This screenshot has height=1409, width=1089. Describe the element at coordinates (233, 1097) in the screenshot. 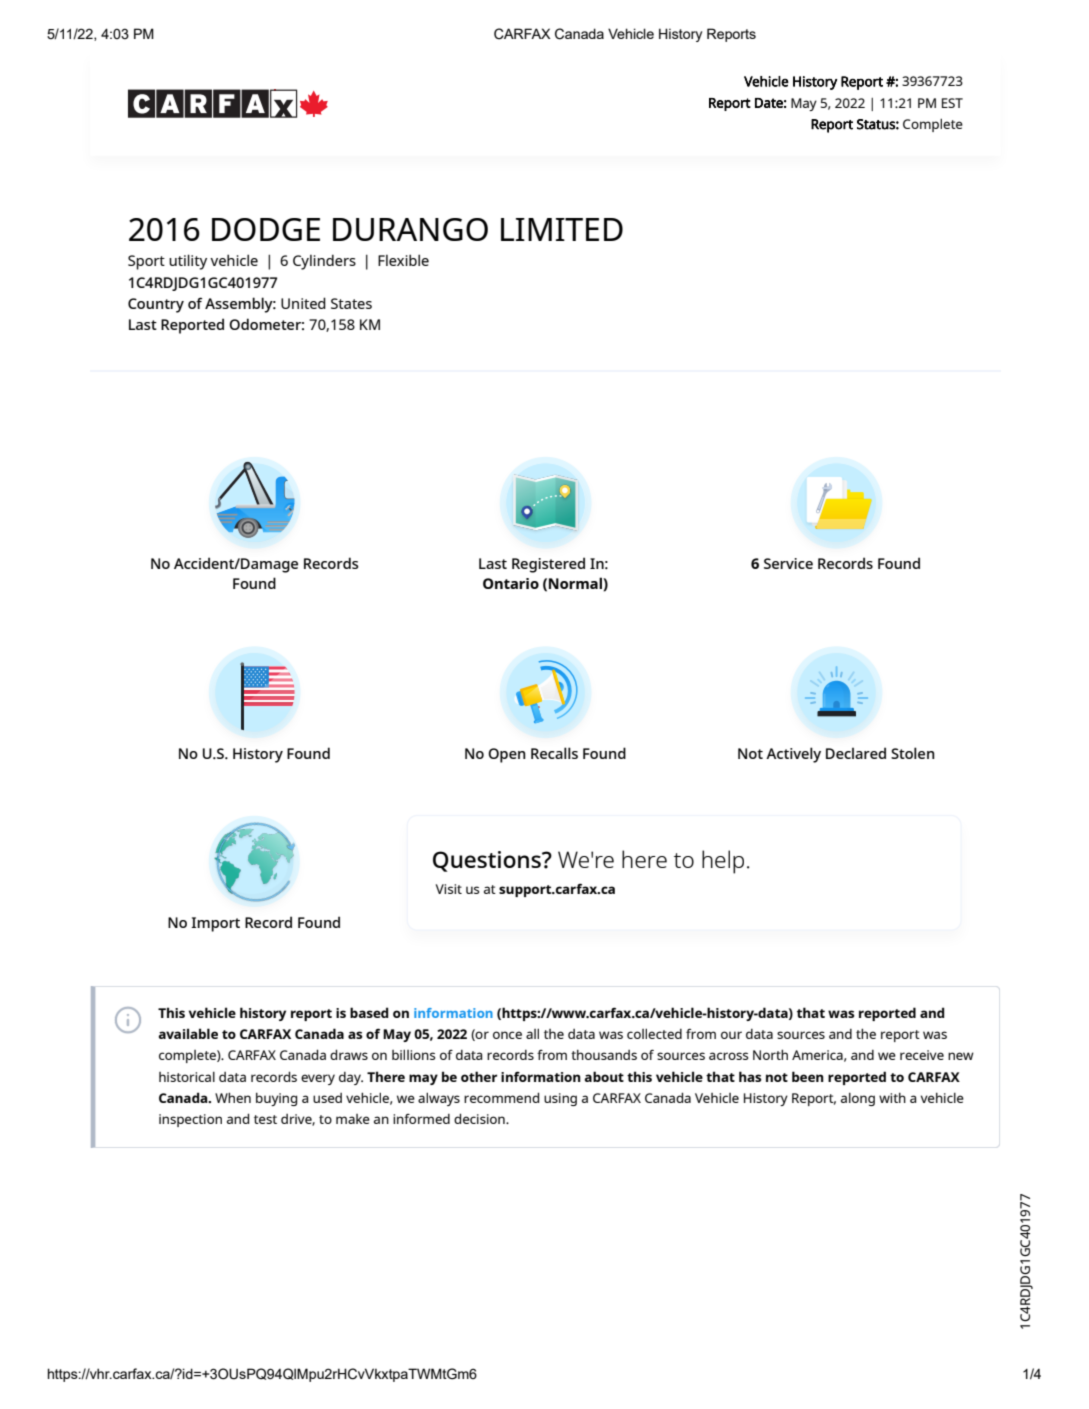

I see `When` at that location.
